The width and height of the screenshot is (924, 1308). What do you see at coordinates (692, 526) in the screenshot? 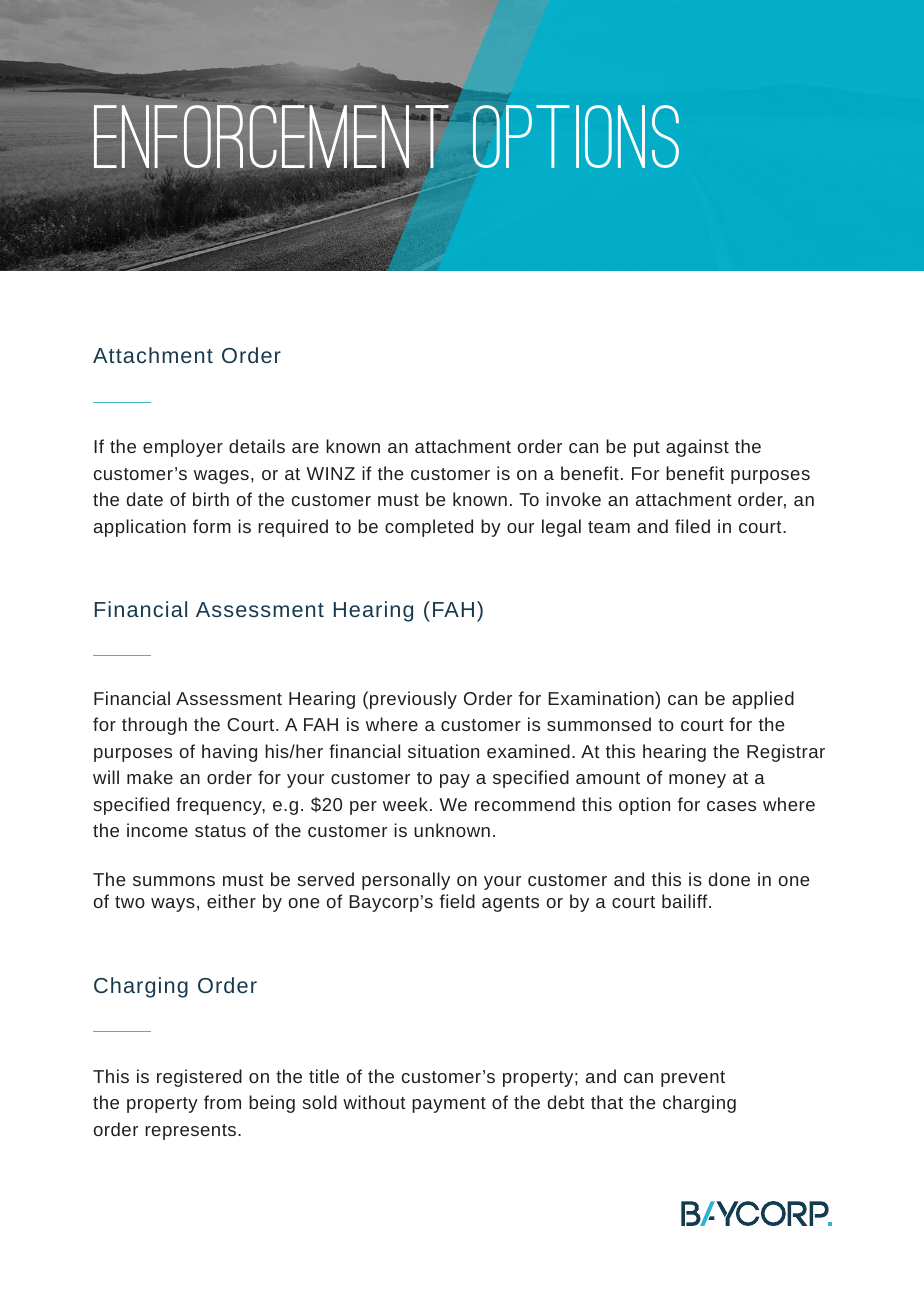
I see `filed` at bounding box center [692, 526].
